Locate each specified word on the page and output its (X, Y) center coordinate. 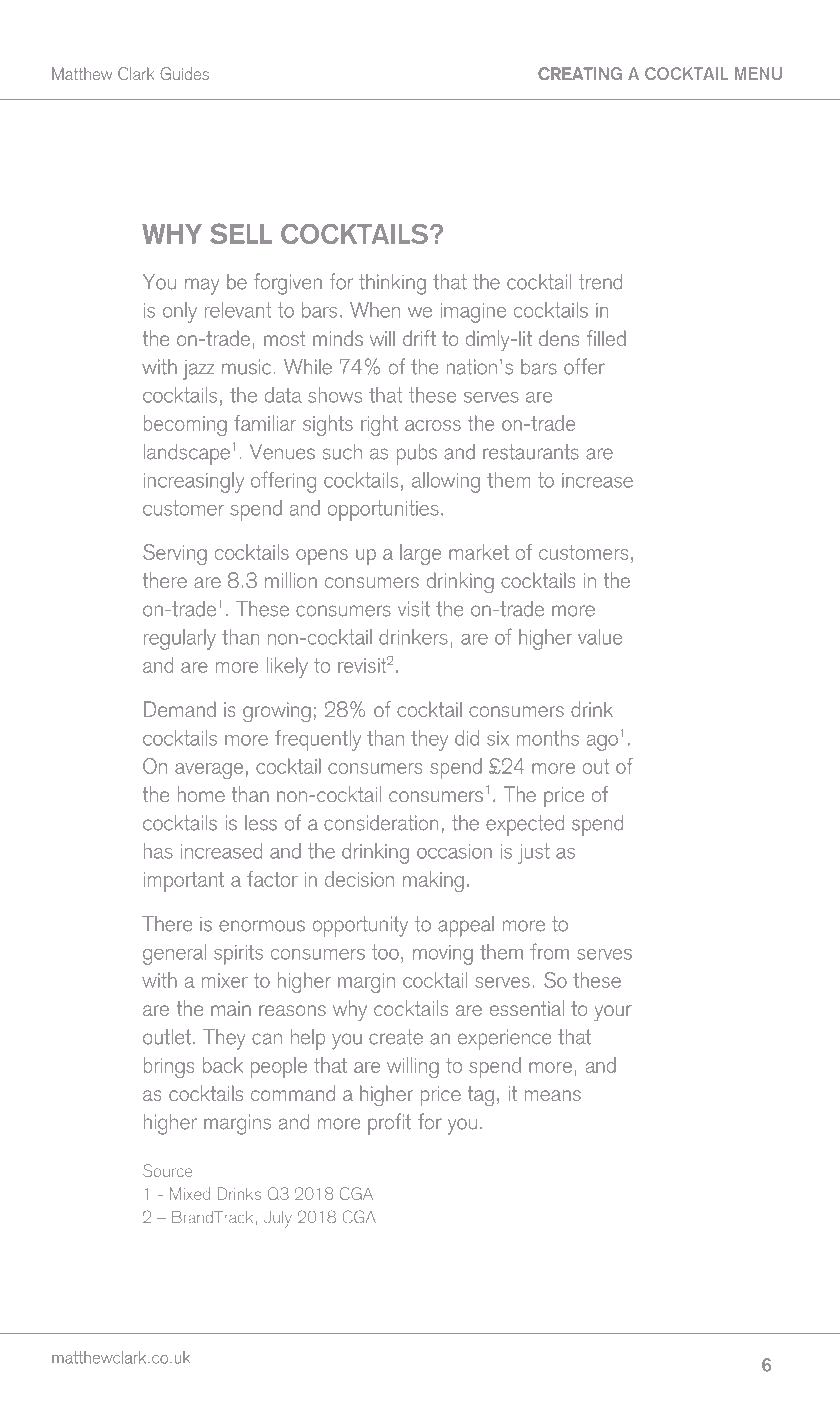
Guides (184, 73)
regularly (180, 639)
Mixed (190, 1193)
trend (600, 282)
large (420, 554)
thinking (392, 284)
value (600, 637)
